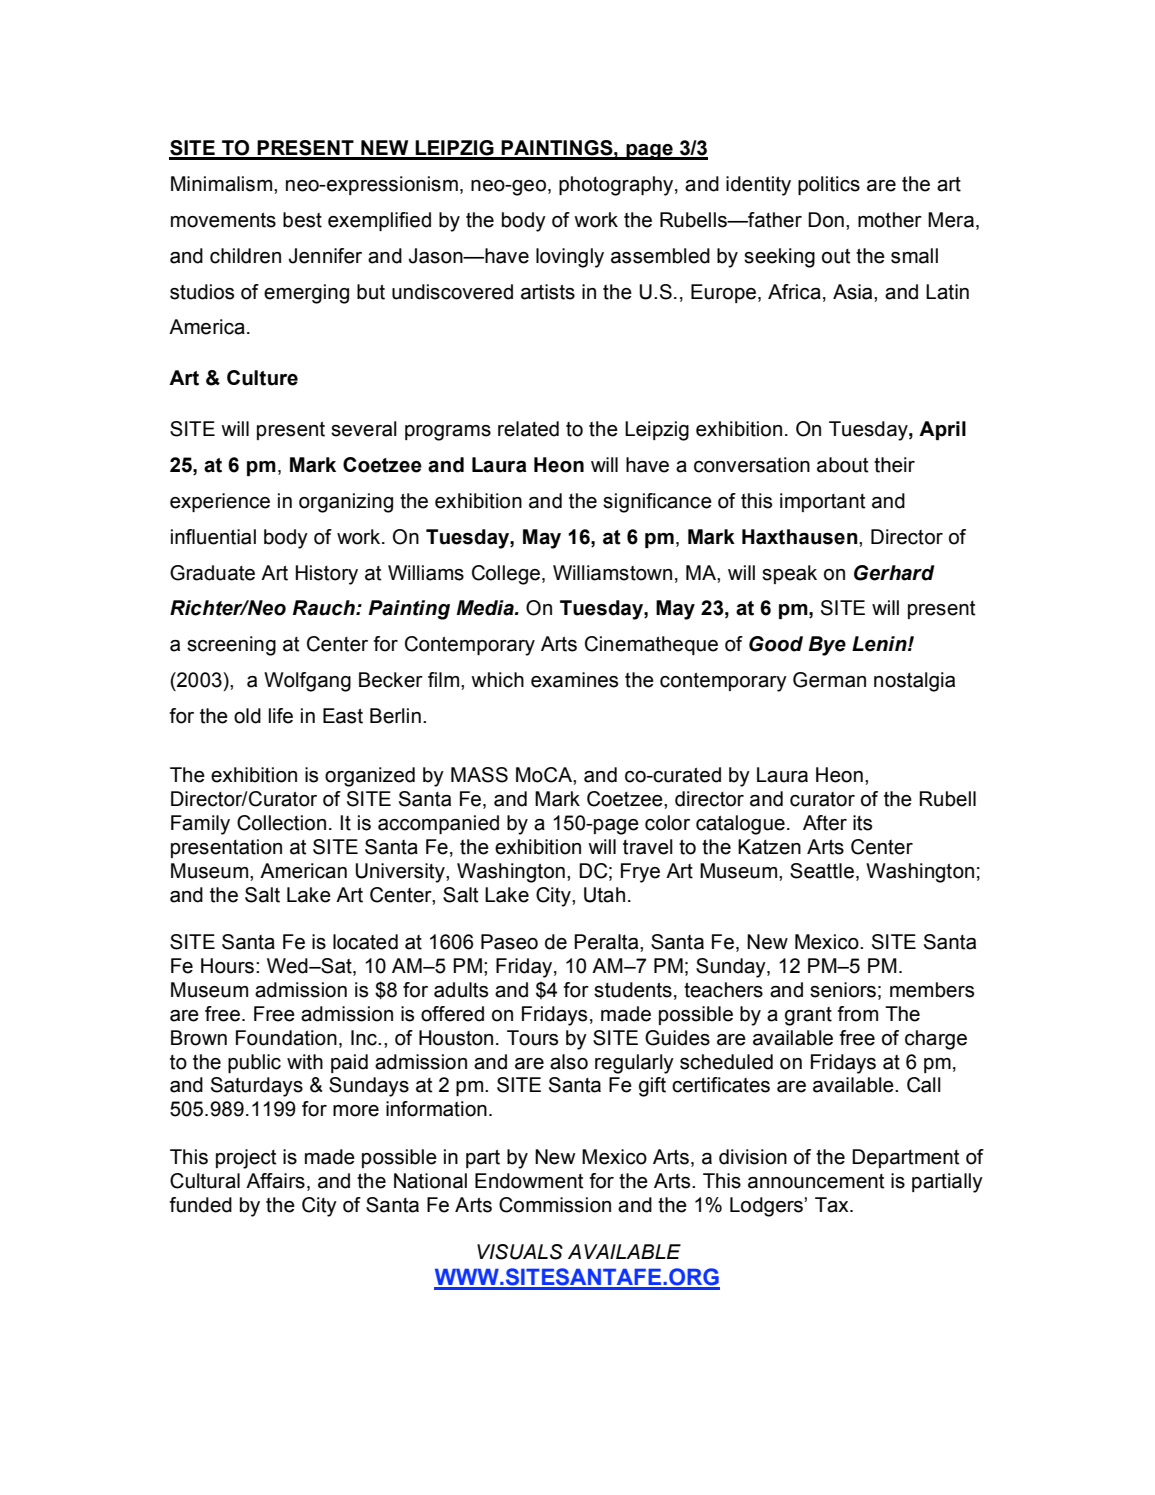  Describe the element at coordinates (890, 220) in the screenshot. I see `mother` at that location.
